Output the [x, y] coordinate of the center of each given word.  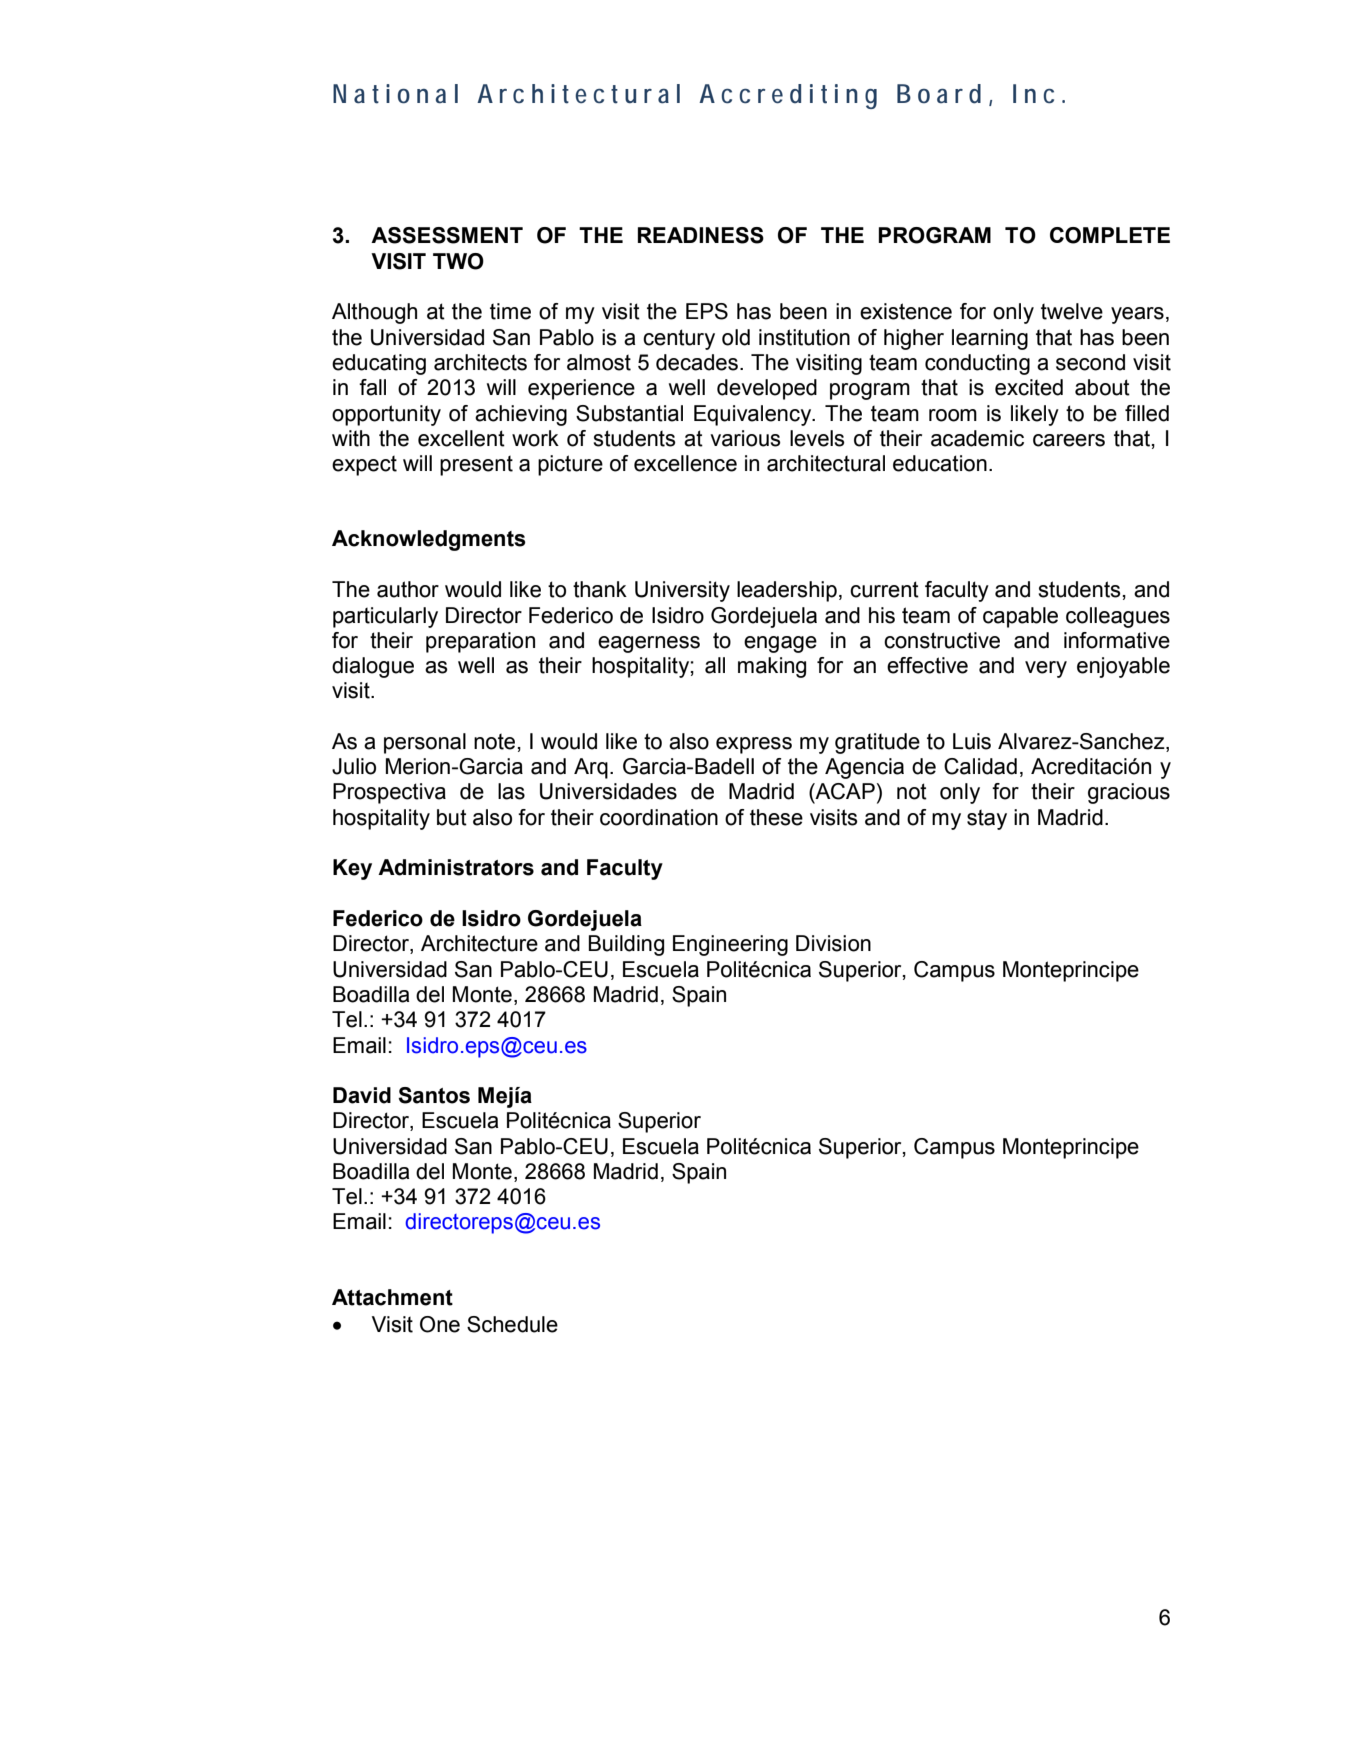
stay [987, 820]
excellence [685, 463]
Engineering [730, 945]
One [440, 1324]
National [395, 94]
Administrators [456, 867]
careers [1069, 440]
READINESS [701, 235]
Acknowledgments [429, 540]
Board [939, 94]
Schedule [512, 1324]
